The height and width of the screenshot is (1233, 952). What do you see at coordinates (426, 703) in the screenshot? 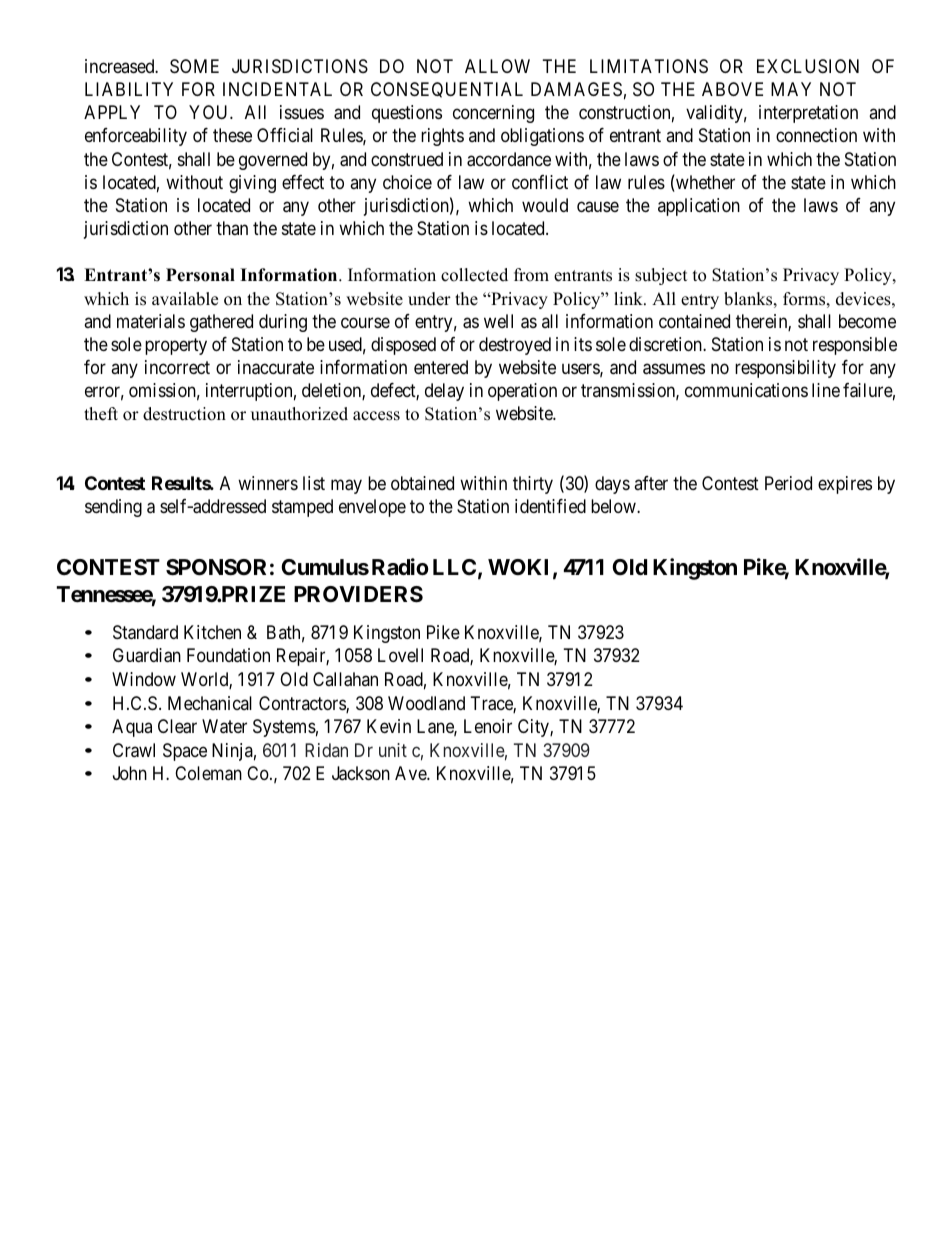
I see `Woodland` at bounding box center [426, 703].
